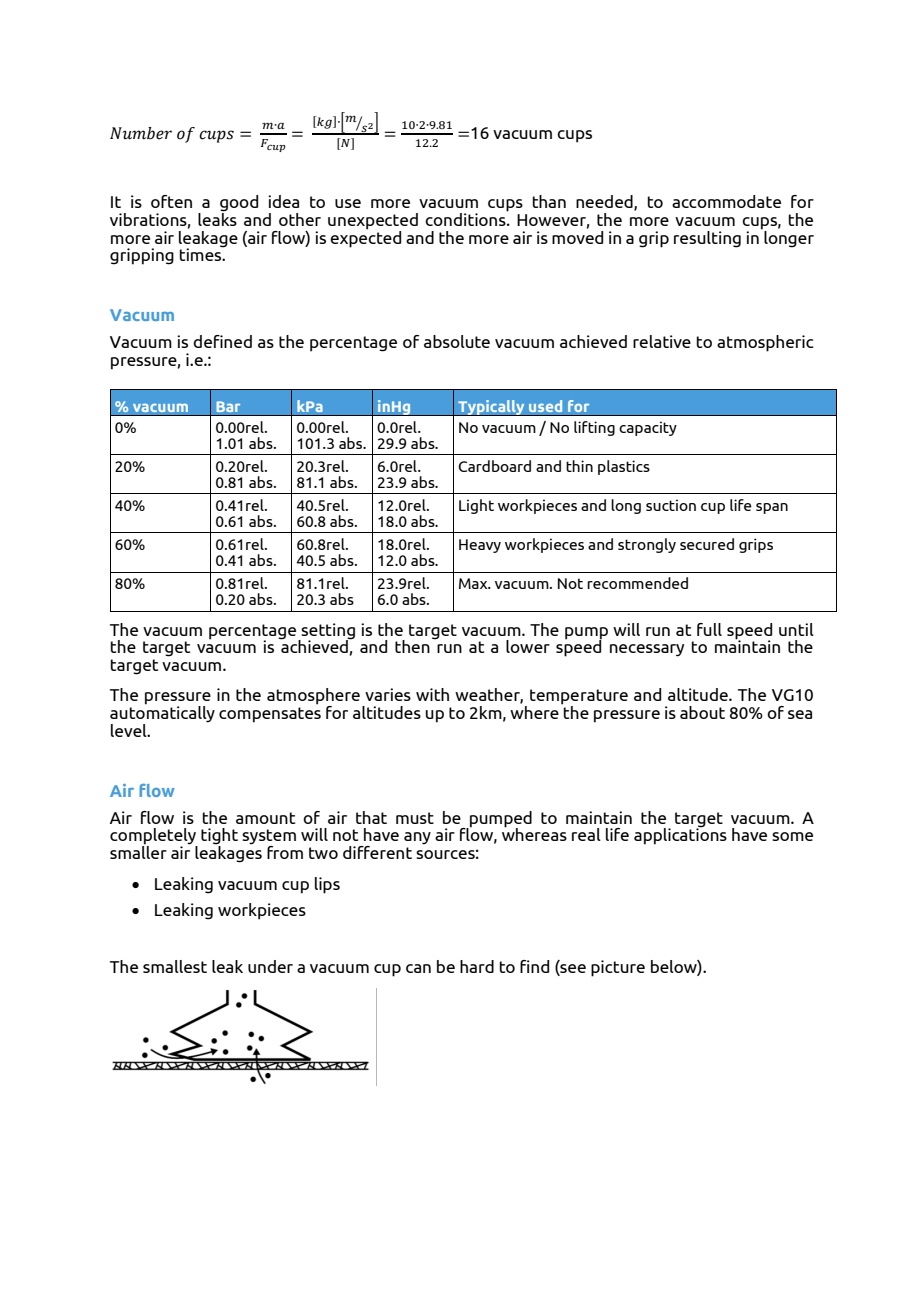 This page has width=924, height=1308. What do you see at coordinates (239, 204) in the page?
I see `good` at bounding box center [239, 204].
